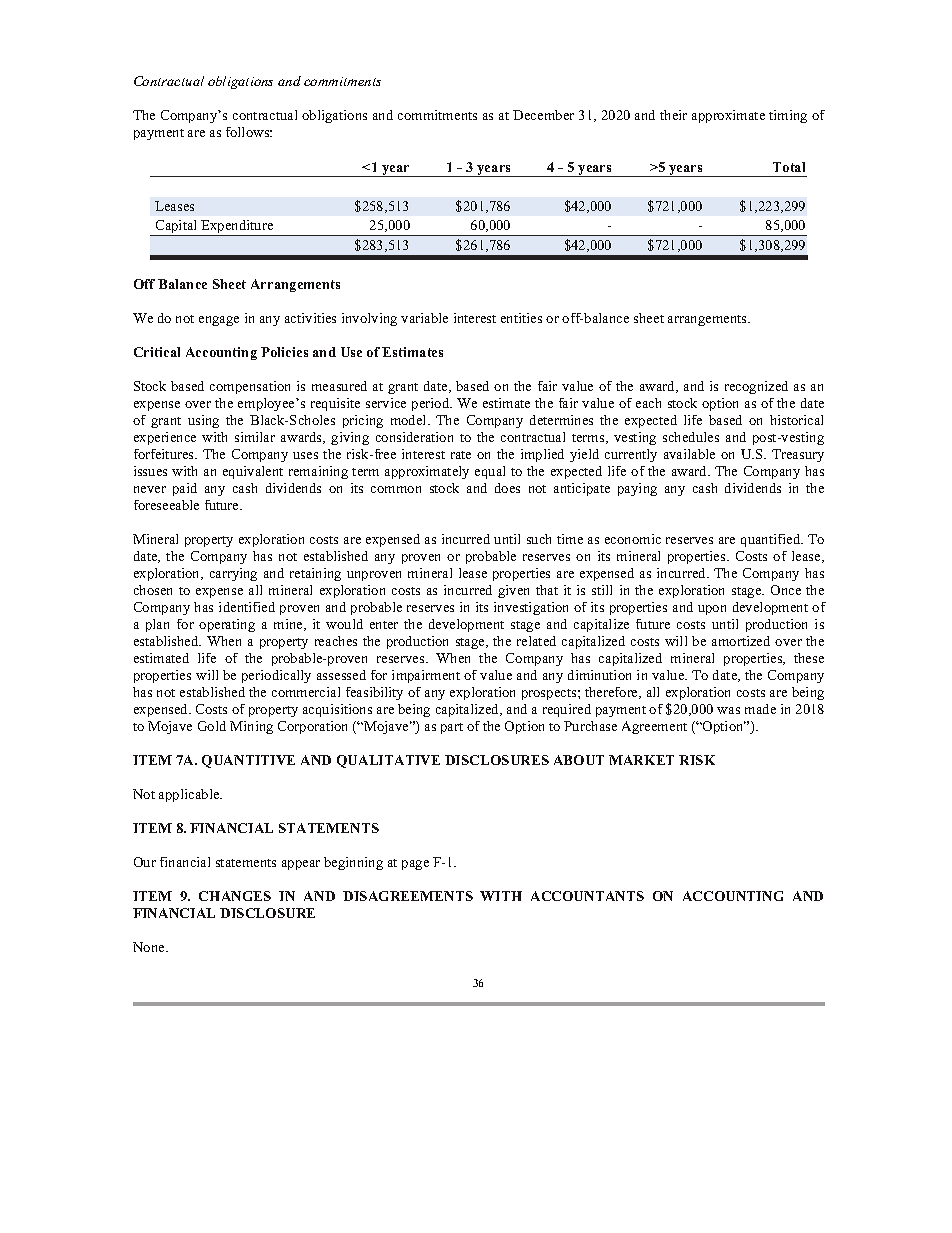 The width and height of the page is (952, 1233). Describe the element at coordinates (227, 625) in the page. I see `operating` at that location.
